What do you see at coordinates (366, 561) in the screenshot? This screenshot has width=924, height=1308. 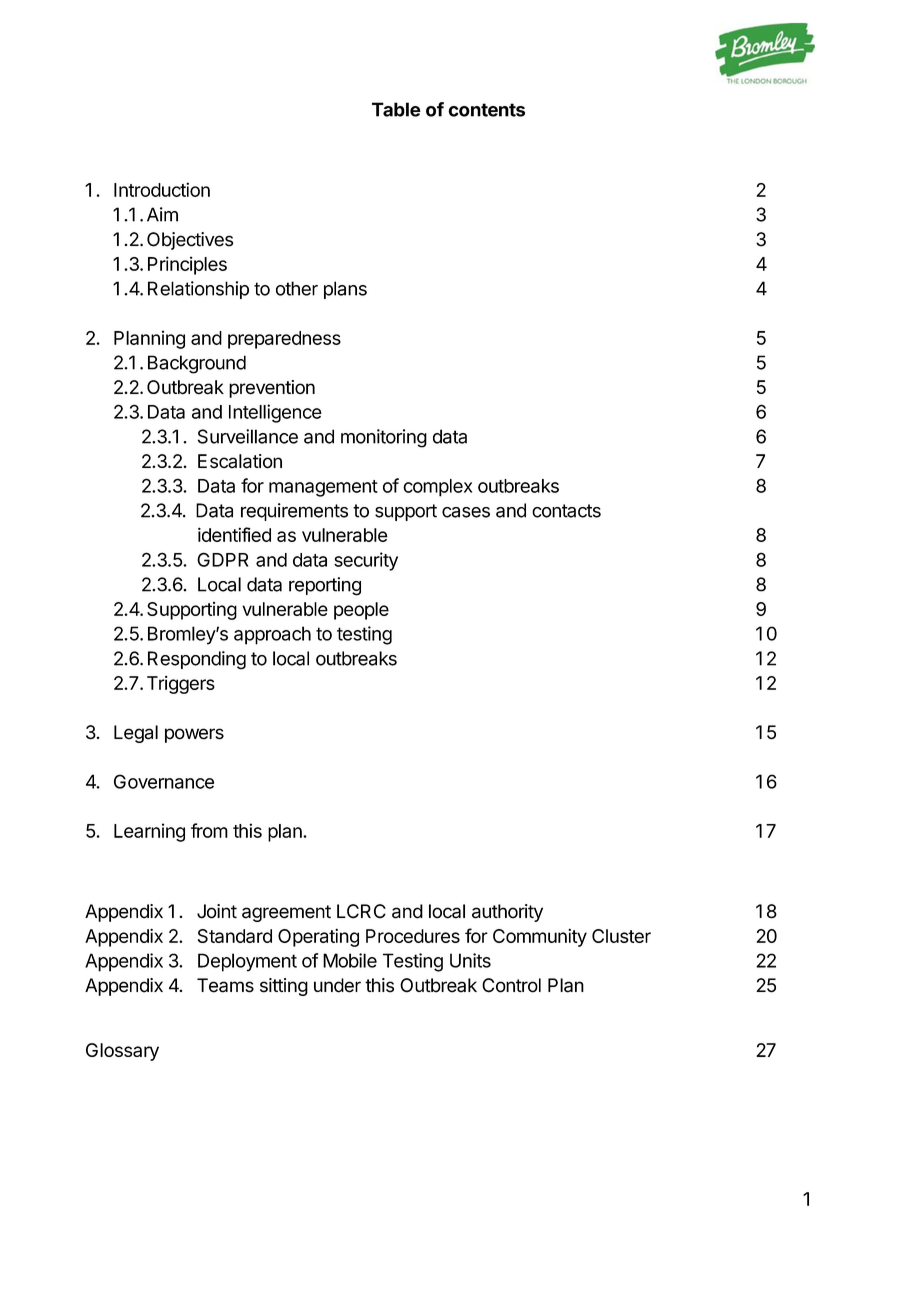 I see `security` at bounding box center [366, 561].
